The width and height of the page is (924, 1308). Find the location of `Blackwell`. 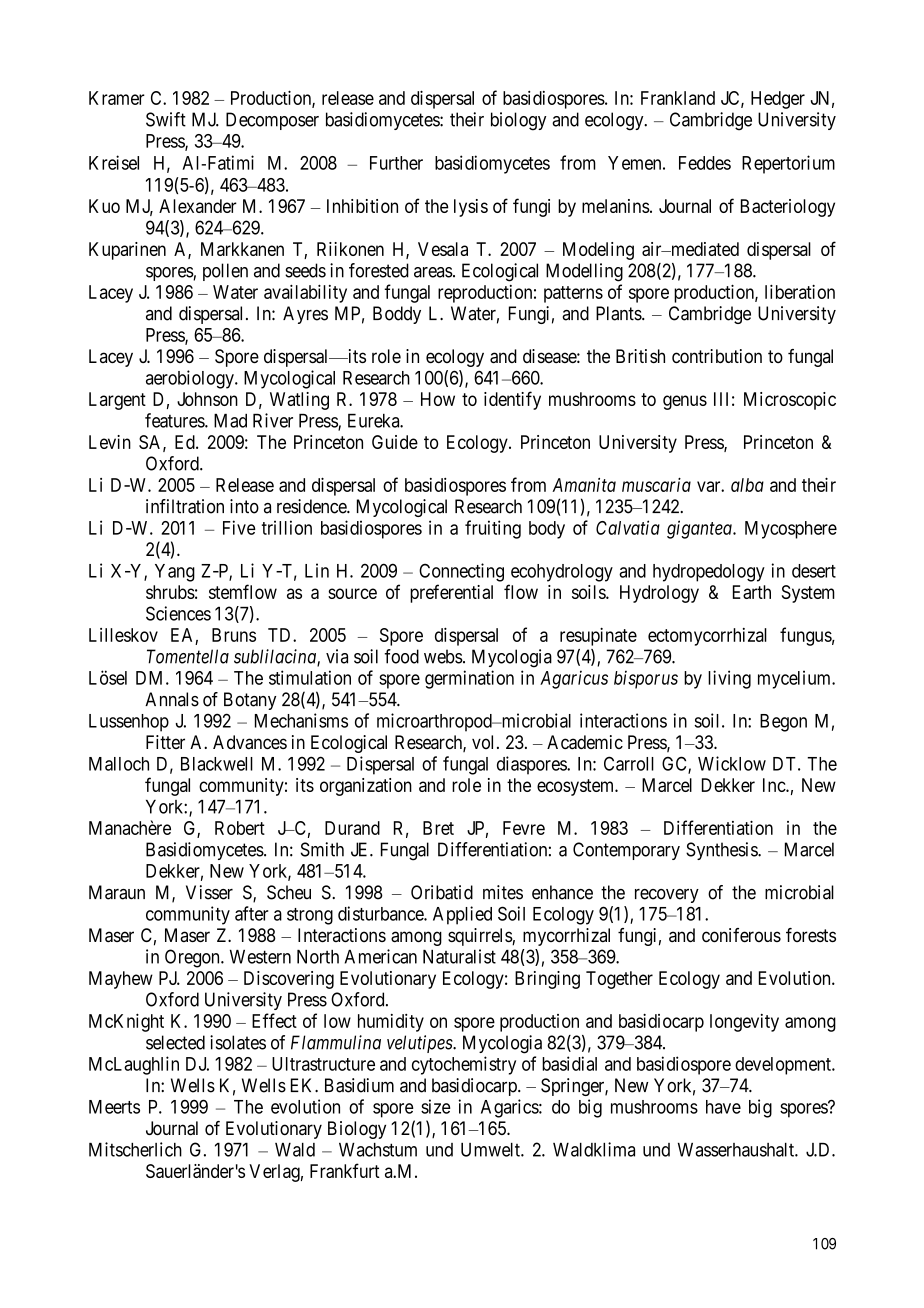

Blackwell is located at coordinates (217, 764).
